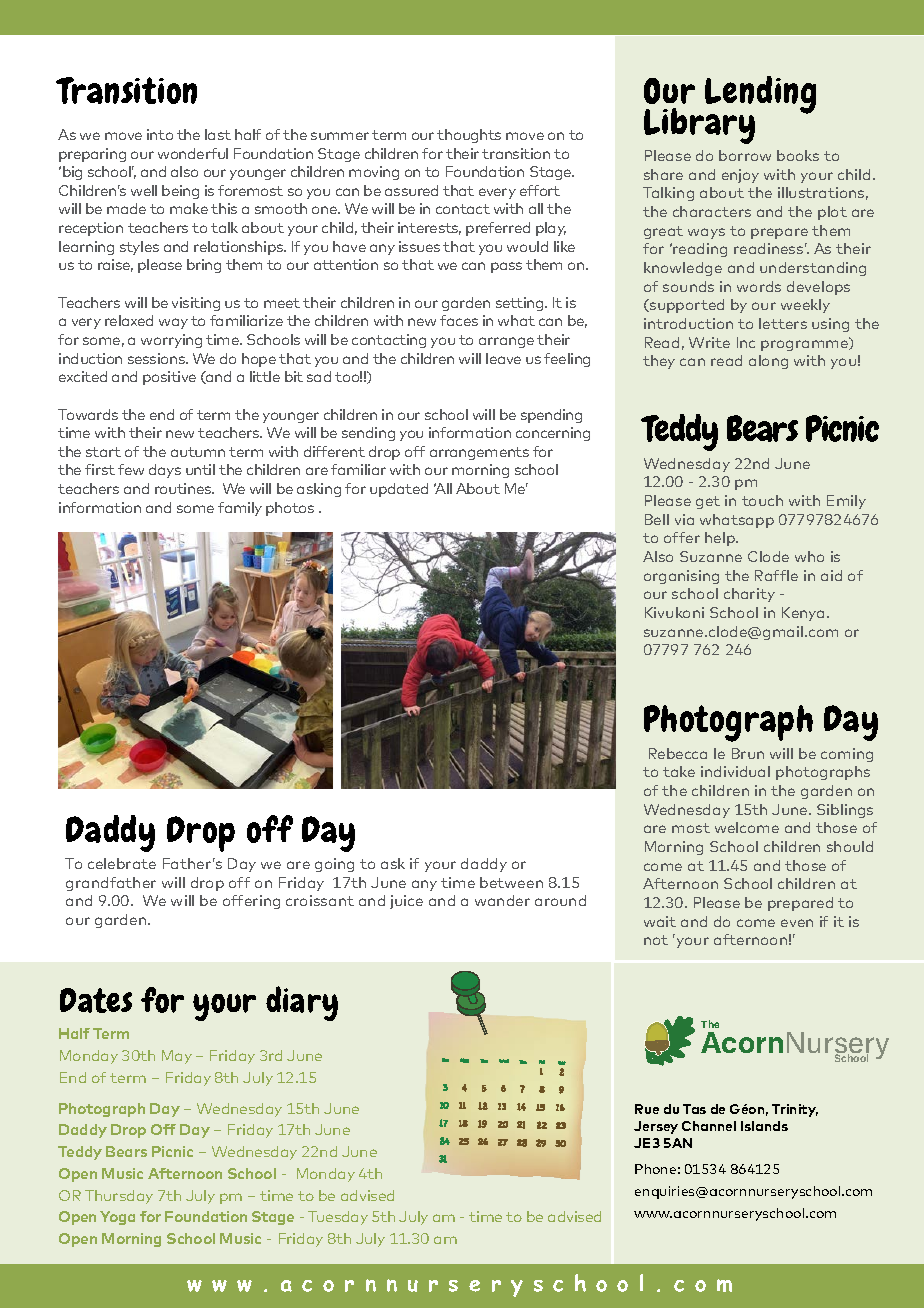  Describe the element at coordinates (338, 1218) in the image. I see `Tuesday` at that location.
